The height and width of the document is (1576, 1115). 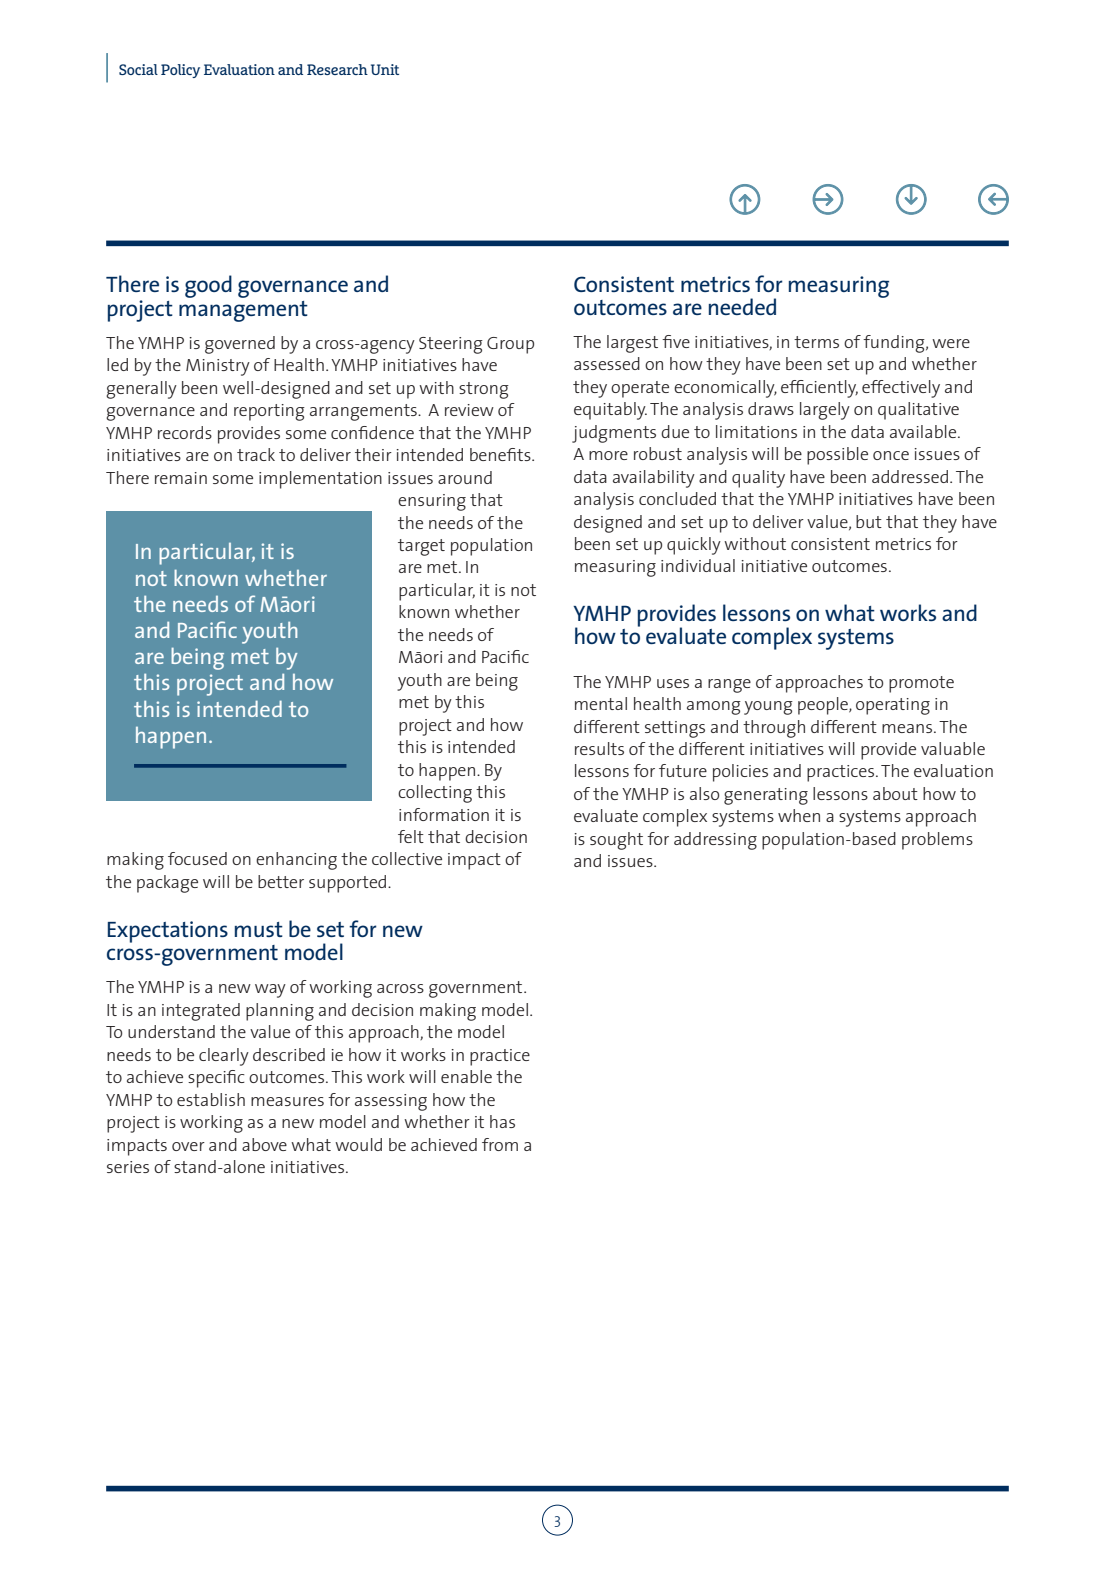 I want to click on results, so click(x=599, y=748).
